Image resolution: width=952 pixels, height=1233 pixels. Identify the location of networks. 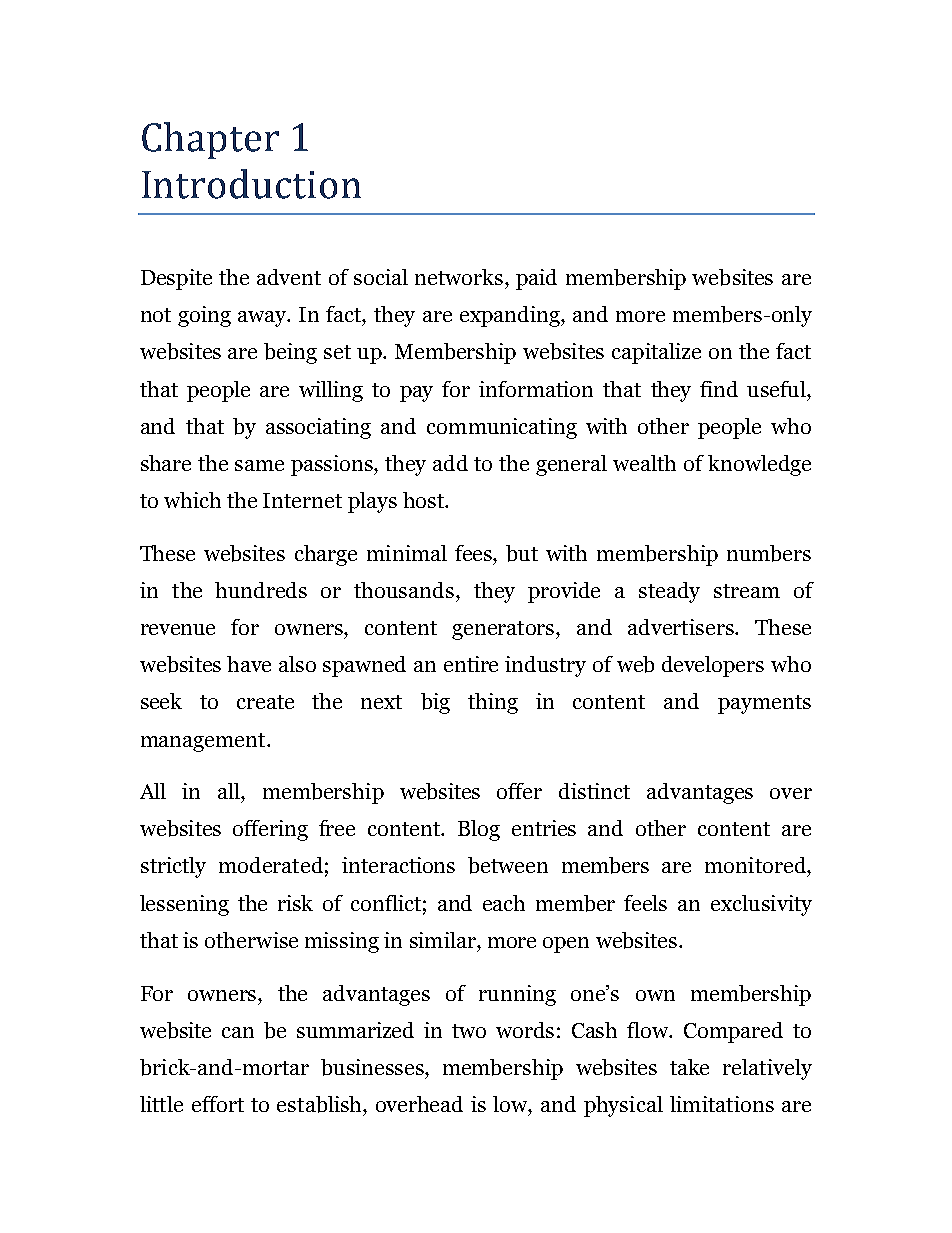
(459, 277).
